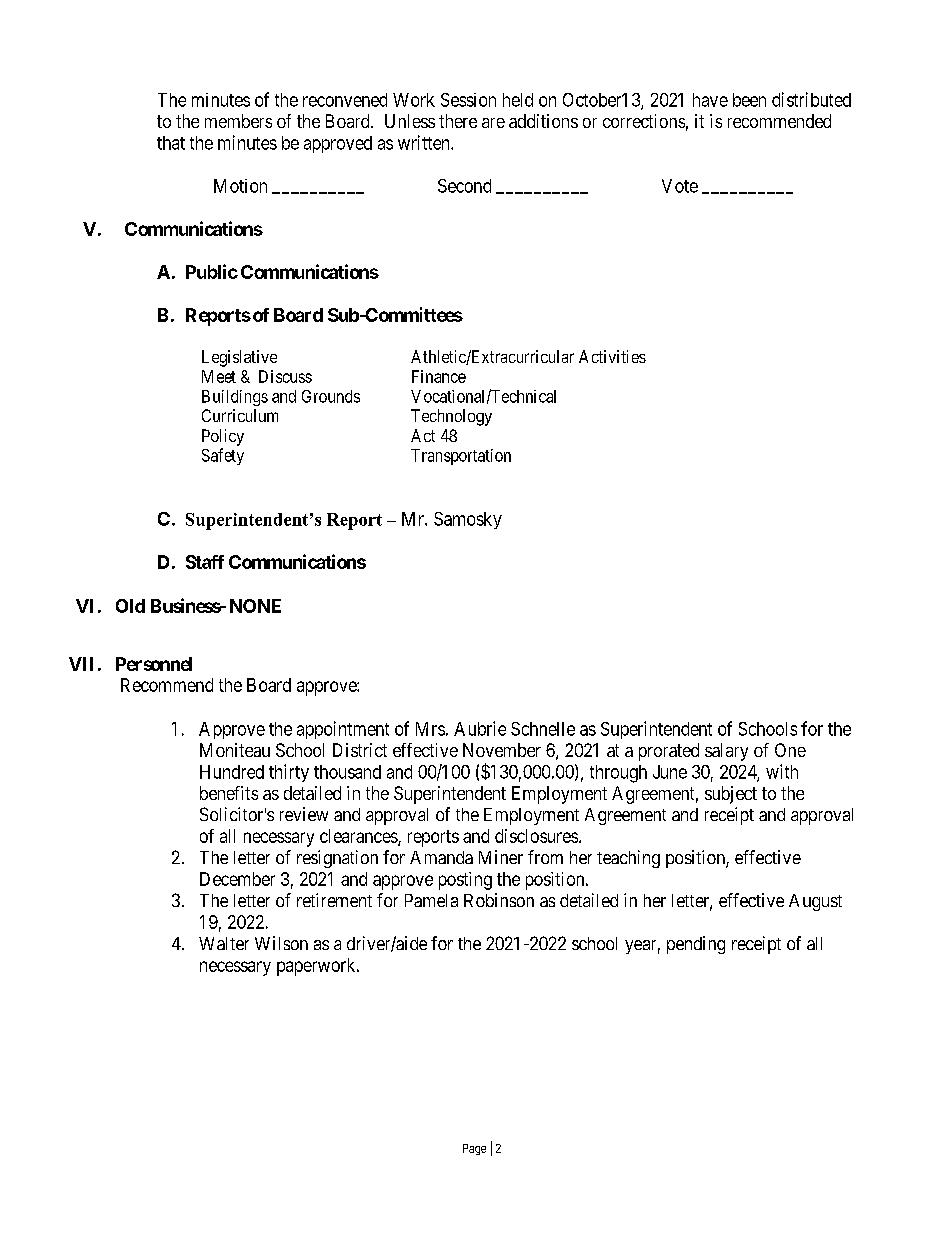 This document has height=1233, width=952. What do you see at coordinates (224, 943) in the document?
I see `Walter` at bounding box center [224, 943].
